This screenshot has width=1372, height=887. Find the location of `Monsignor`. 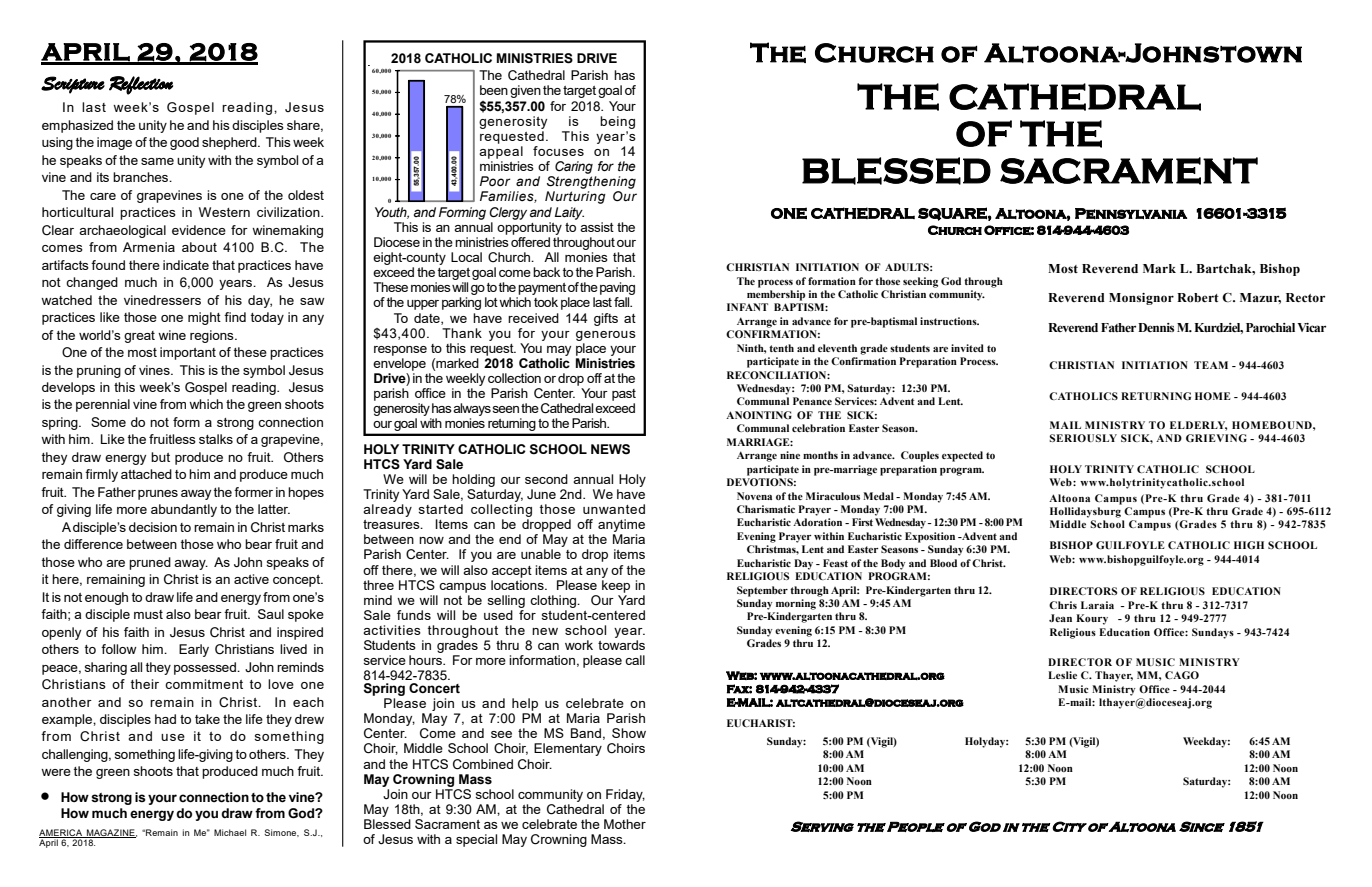

Monsignor is located at coordinates (1141, 299).
